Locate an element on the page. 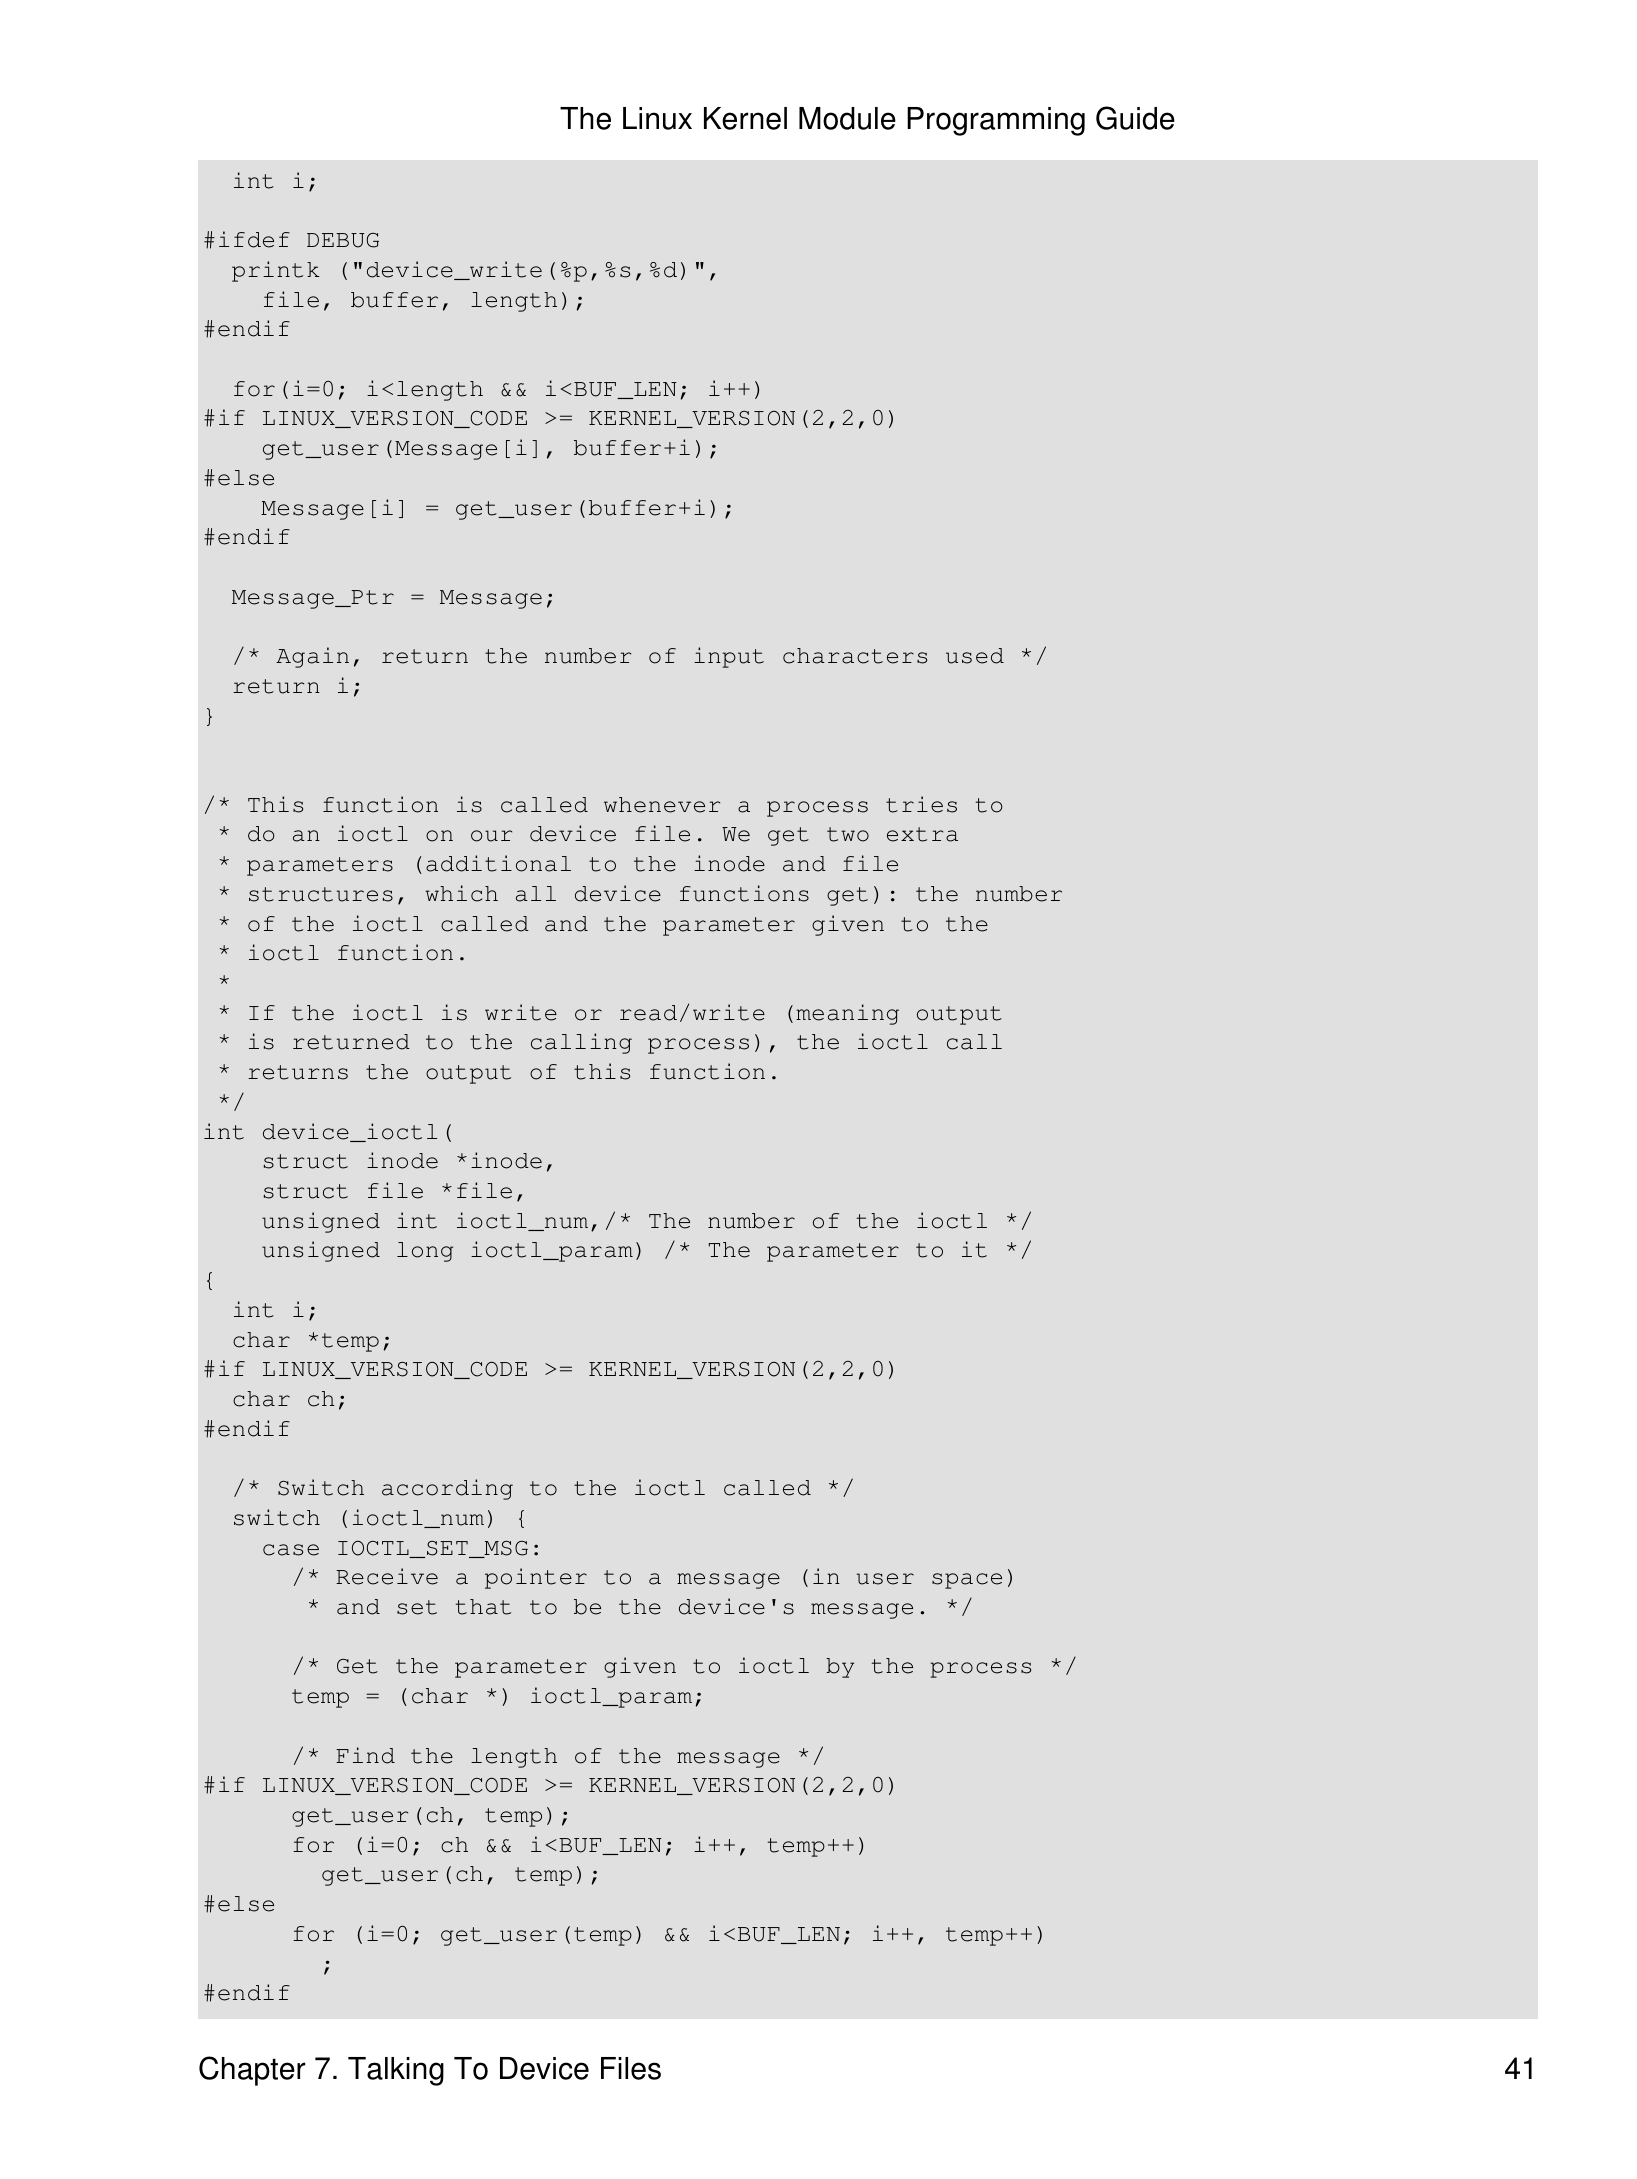 The height and width of the page is (2179, 1637). Programming is located at coordinates (996, 121).
